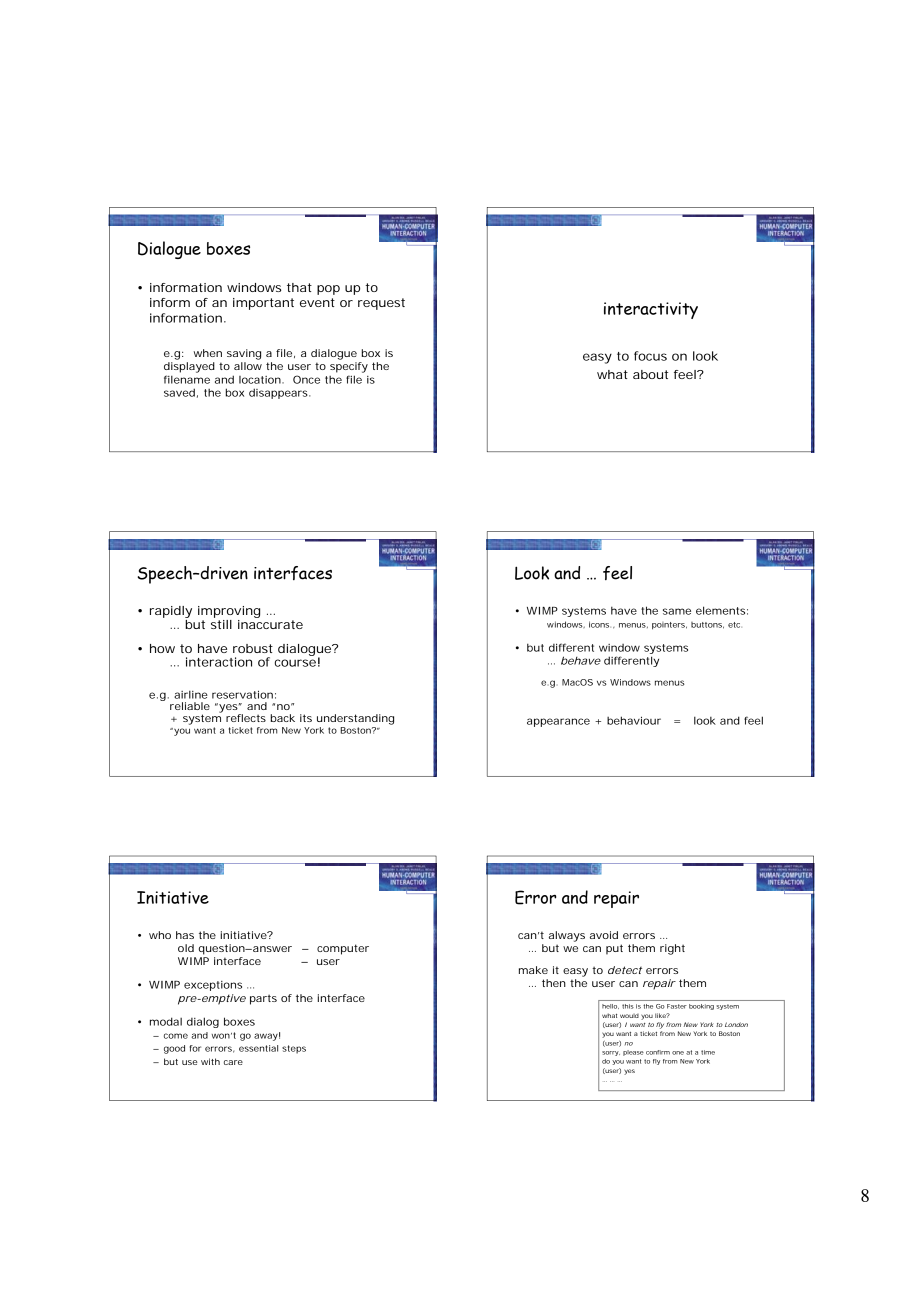 Image resolution: width=924 pixels, height=1308 pixels. I want to click on confirm, so click(658, 1052).
